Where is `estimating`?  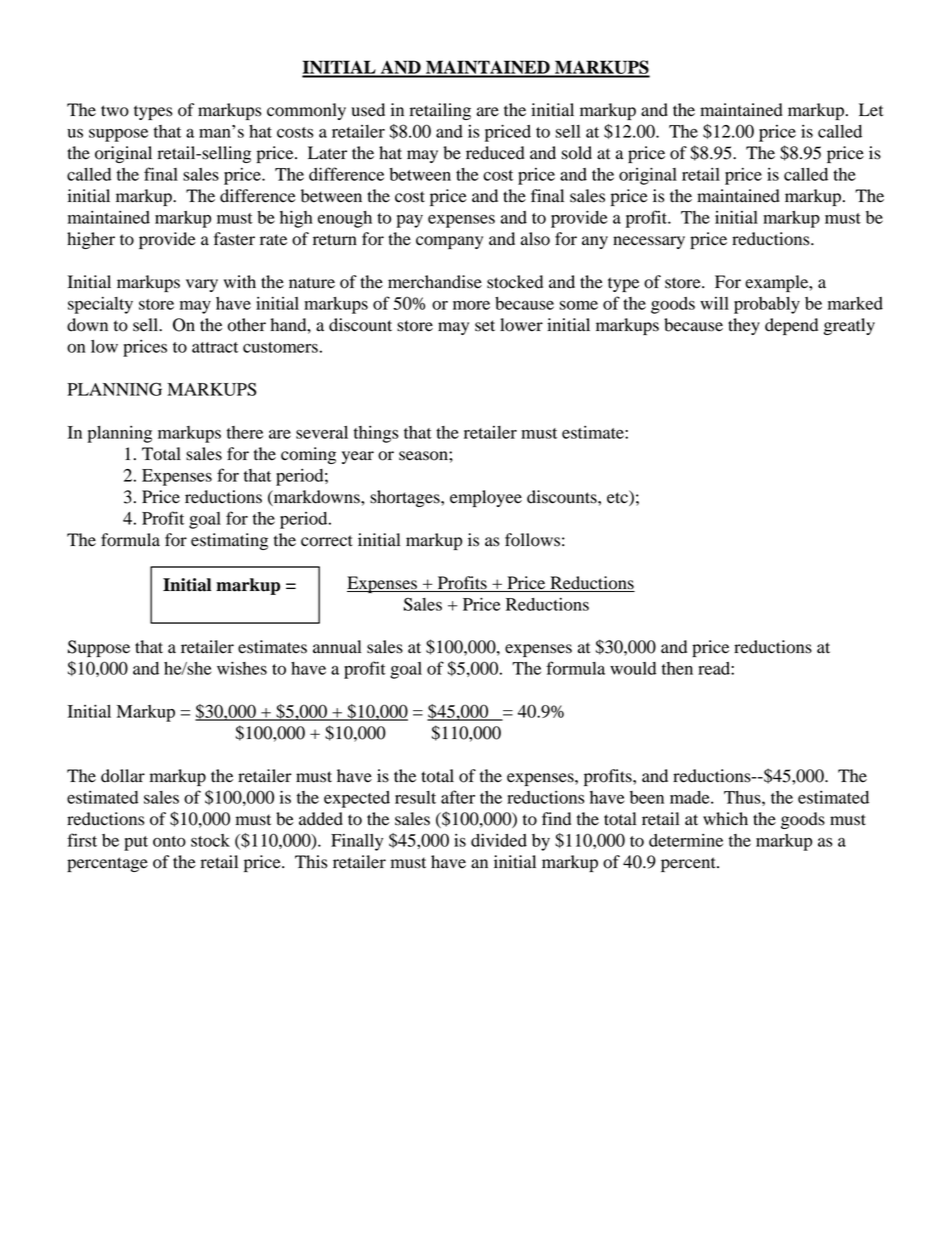
estimating is located at coordinates (229, 541).
